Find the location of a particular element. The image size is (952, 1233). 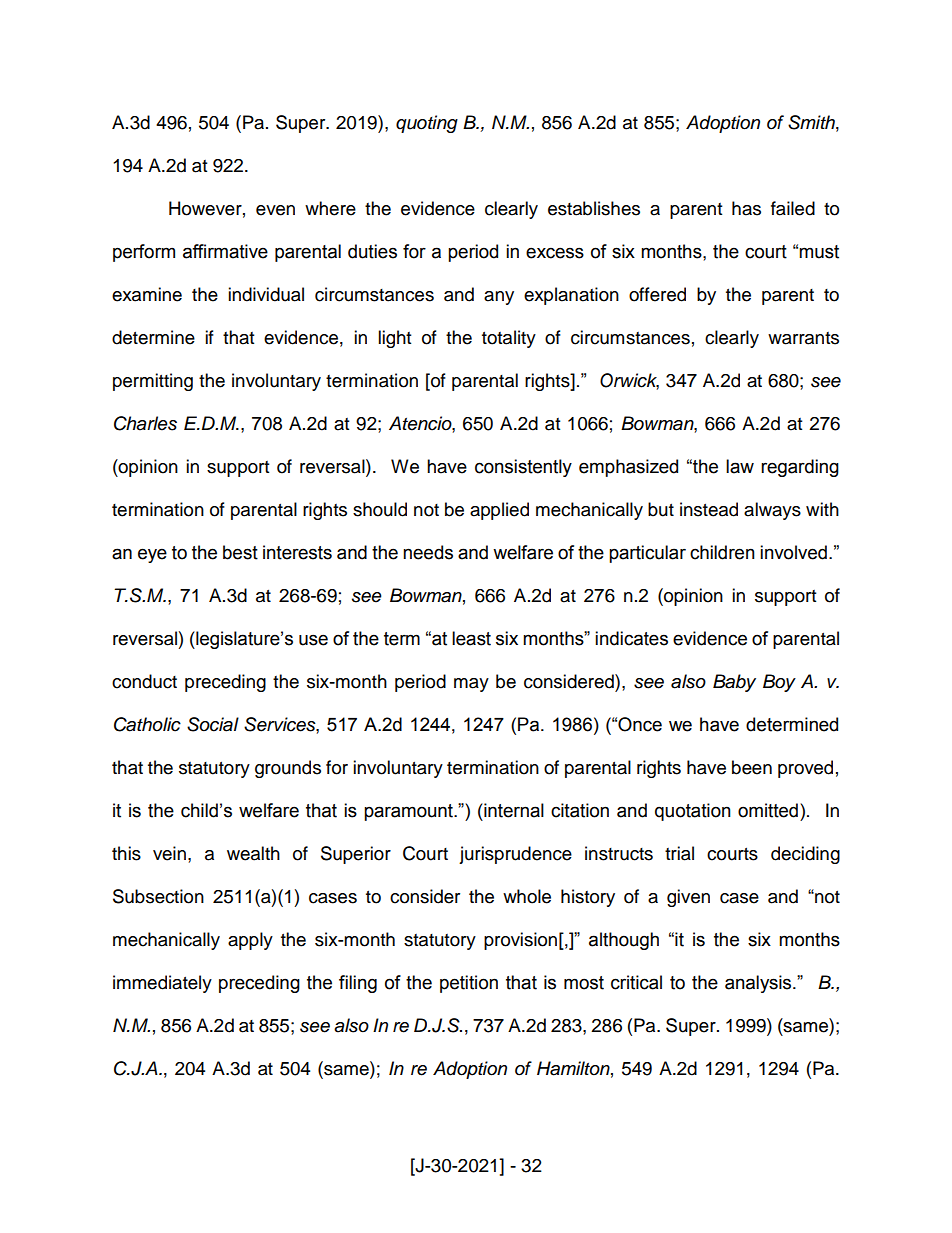

petition is located at coordinates (469, 984).
